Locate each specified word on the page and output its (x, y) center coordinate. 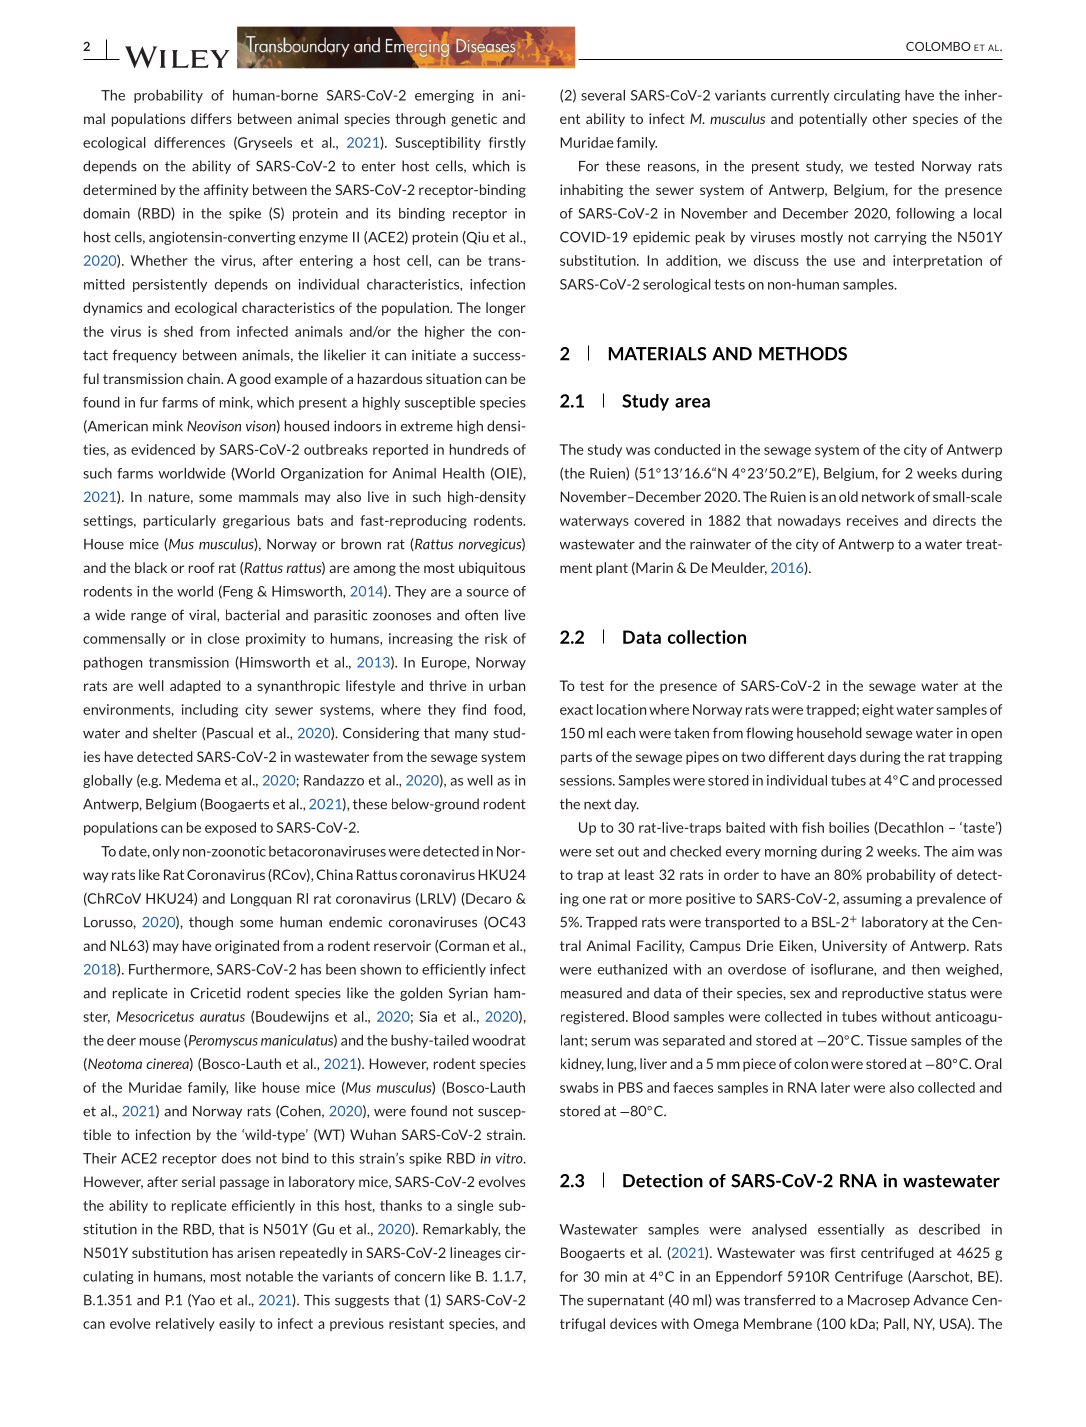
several (603, 95)
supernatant (625, 1301)
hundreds (479, 449)
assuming (872, 900)
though (211, 923)
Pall (894, 1323)
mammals (268, 496)
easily (237, 1324)
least (639, 874)
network (888, 496)
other (890, 118)
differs (211, 118)
